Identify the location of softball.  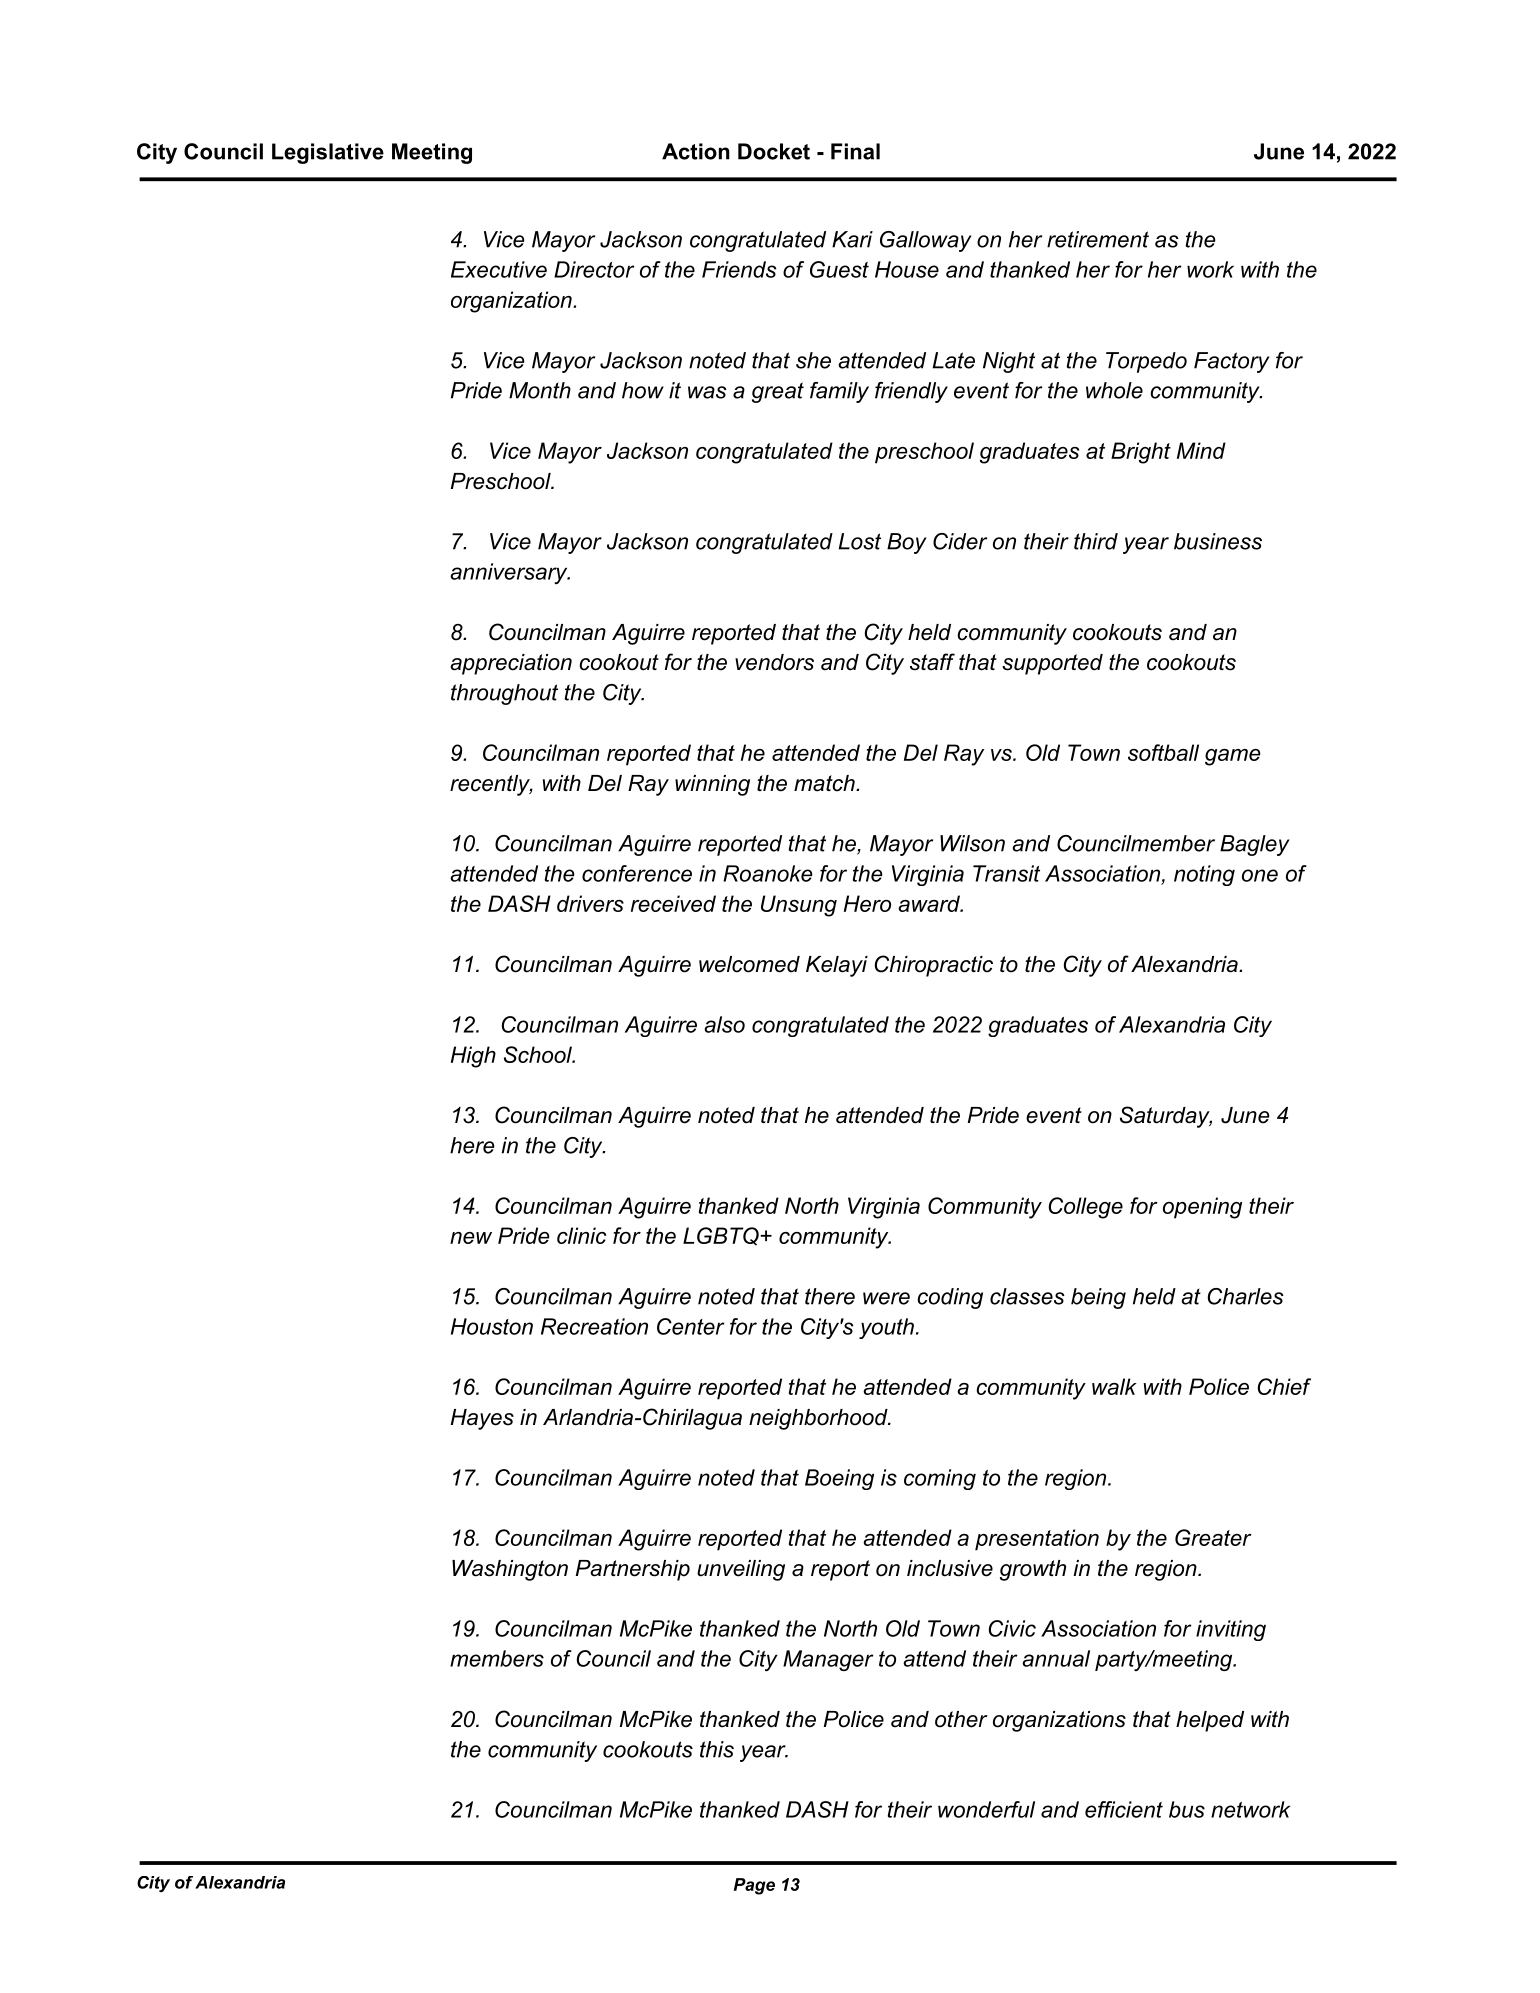
(1163, 752).
